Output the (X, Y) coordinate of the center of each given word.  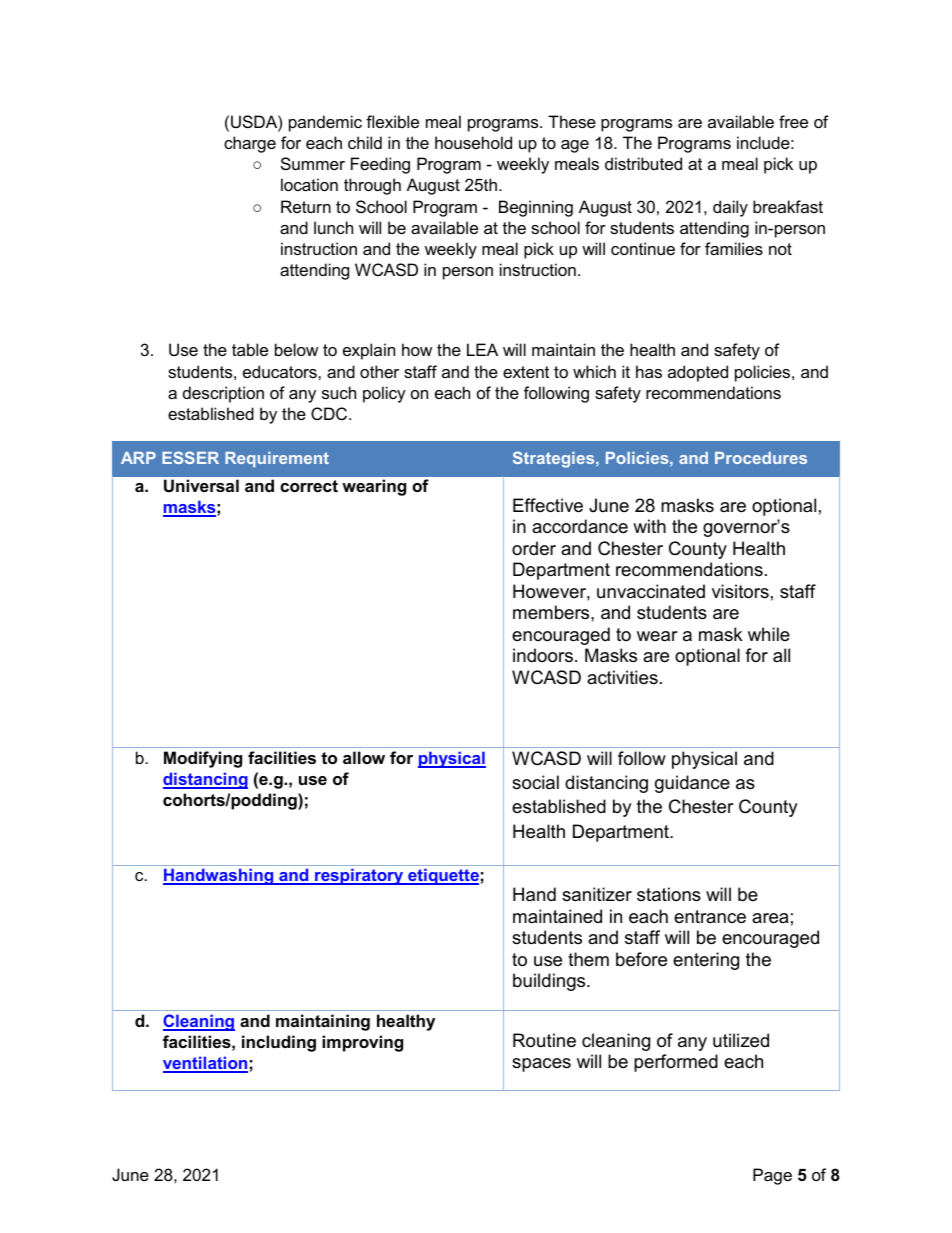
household (473, 142)
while (769, 634)
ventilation (205, 1064)
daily (730, 208)
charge (250, 144)
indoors (543, 655)
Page (772, 1176)
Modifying (203, 759)
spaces (541, 1065)
